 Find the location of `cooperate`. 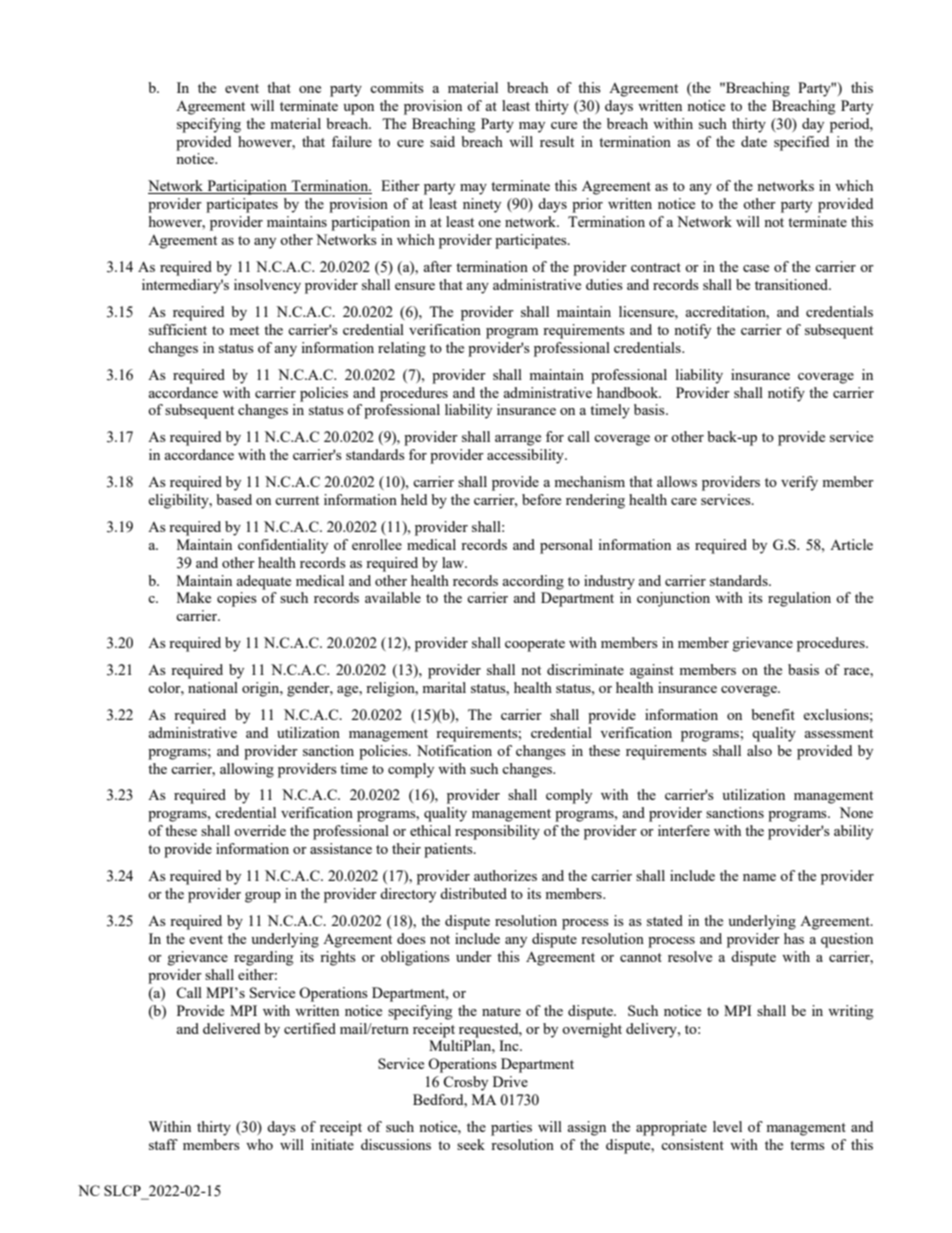

cooperate is located at coordinates (535, 645).
